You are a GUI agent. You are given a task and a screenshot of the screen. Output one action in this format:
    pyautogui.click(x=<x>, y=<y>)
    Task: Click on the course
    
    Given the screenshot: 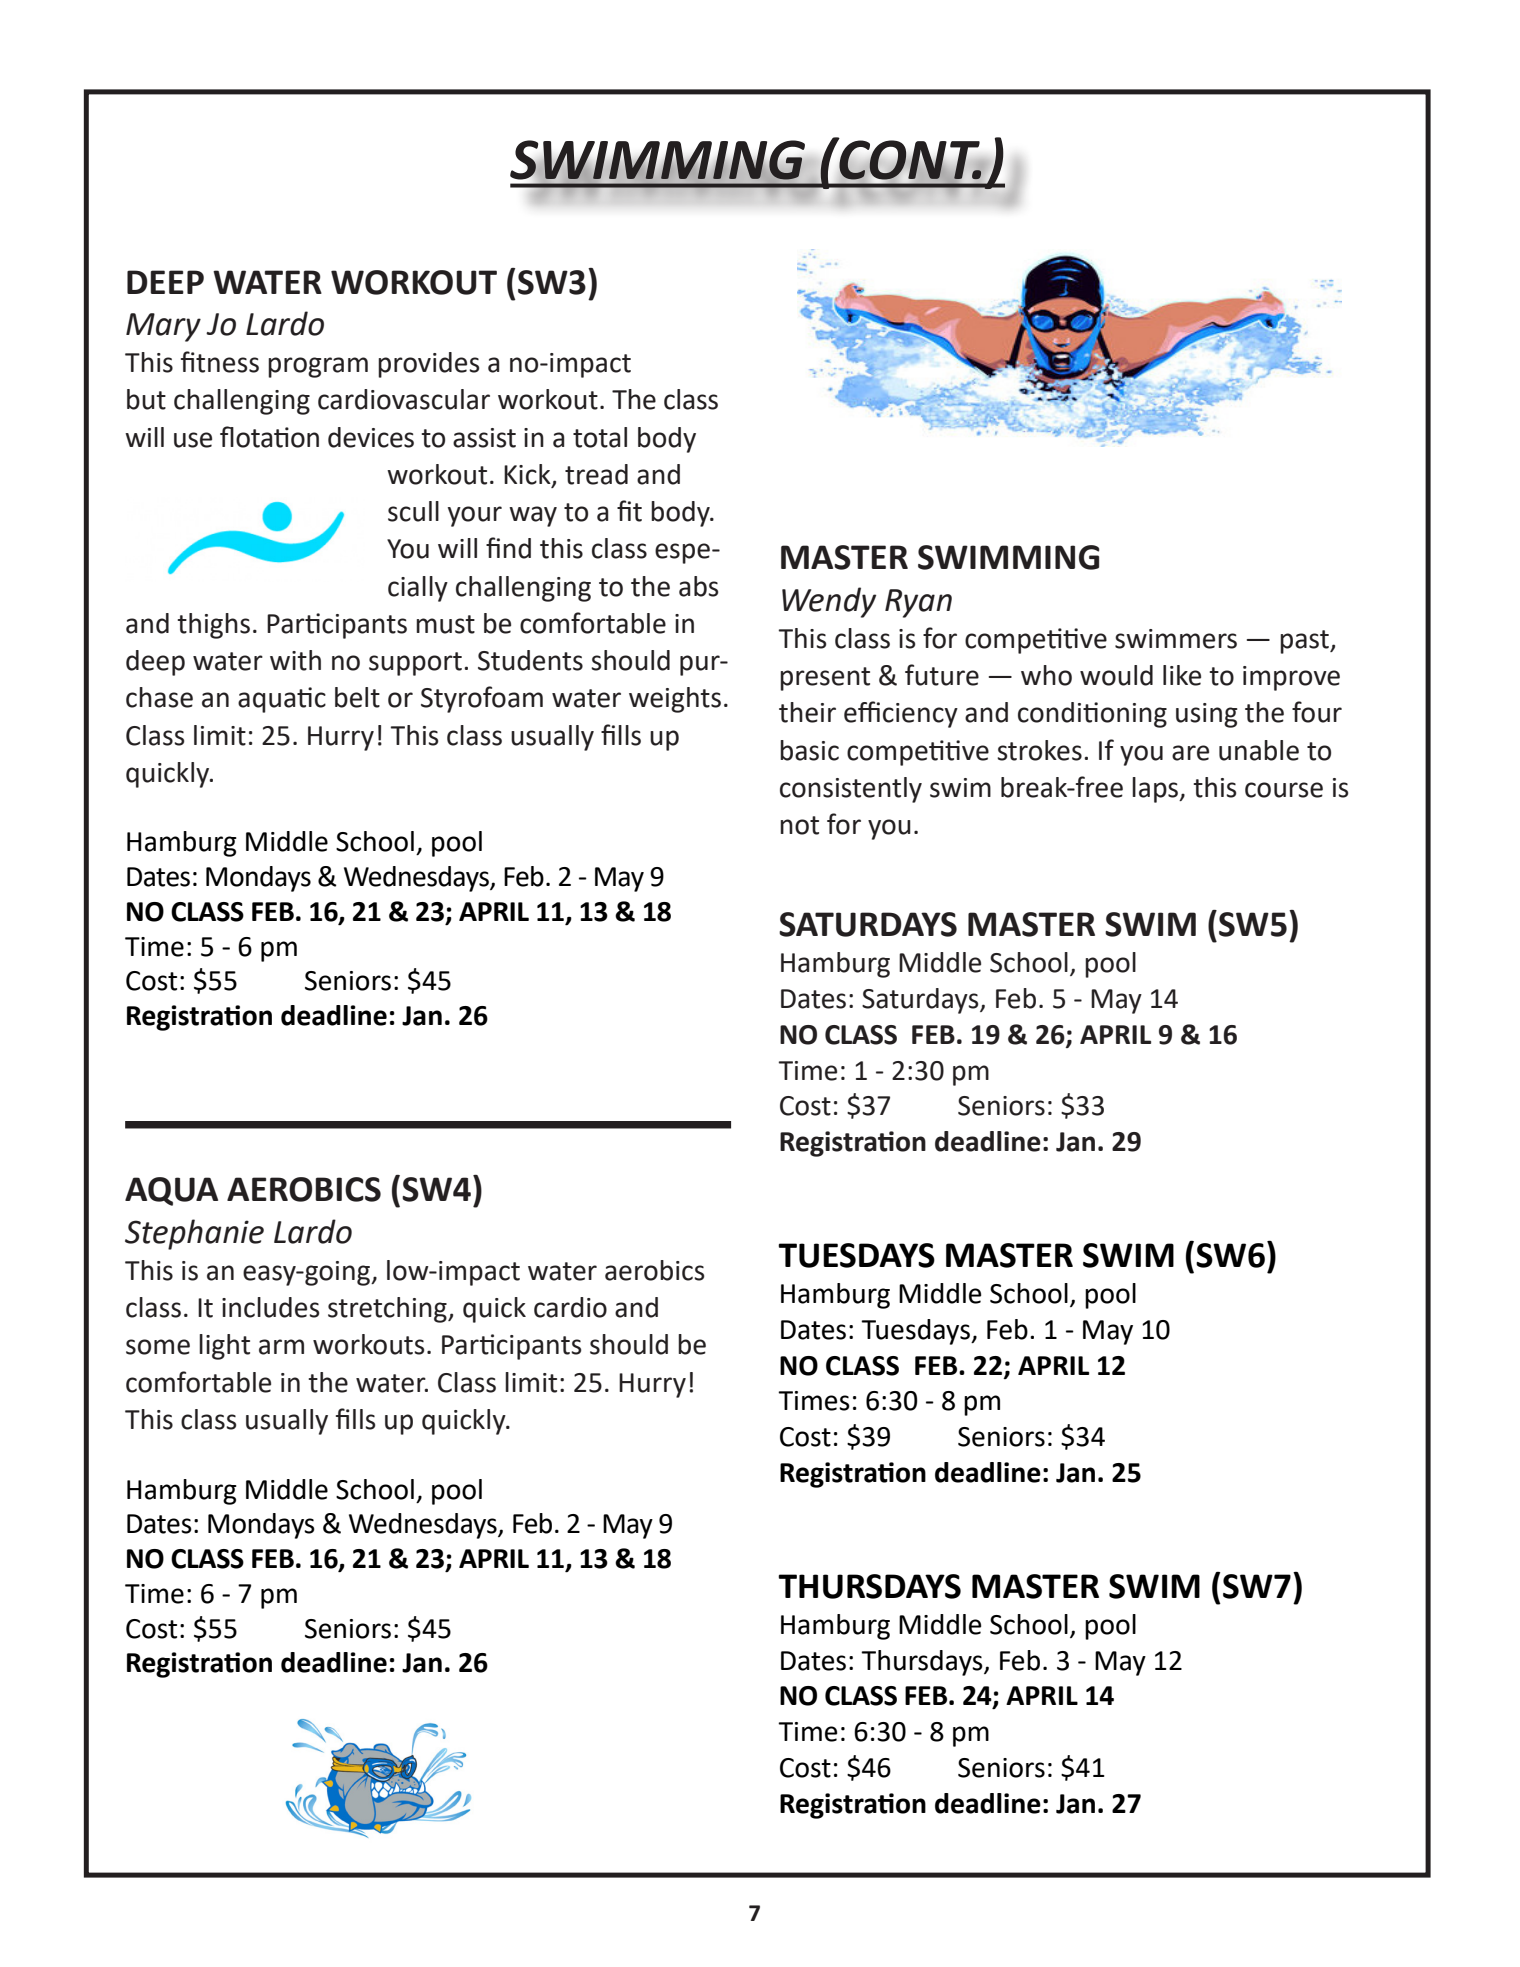 What is the action you would take?
    pyautogui.click(x=1284, y=790)
